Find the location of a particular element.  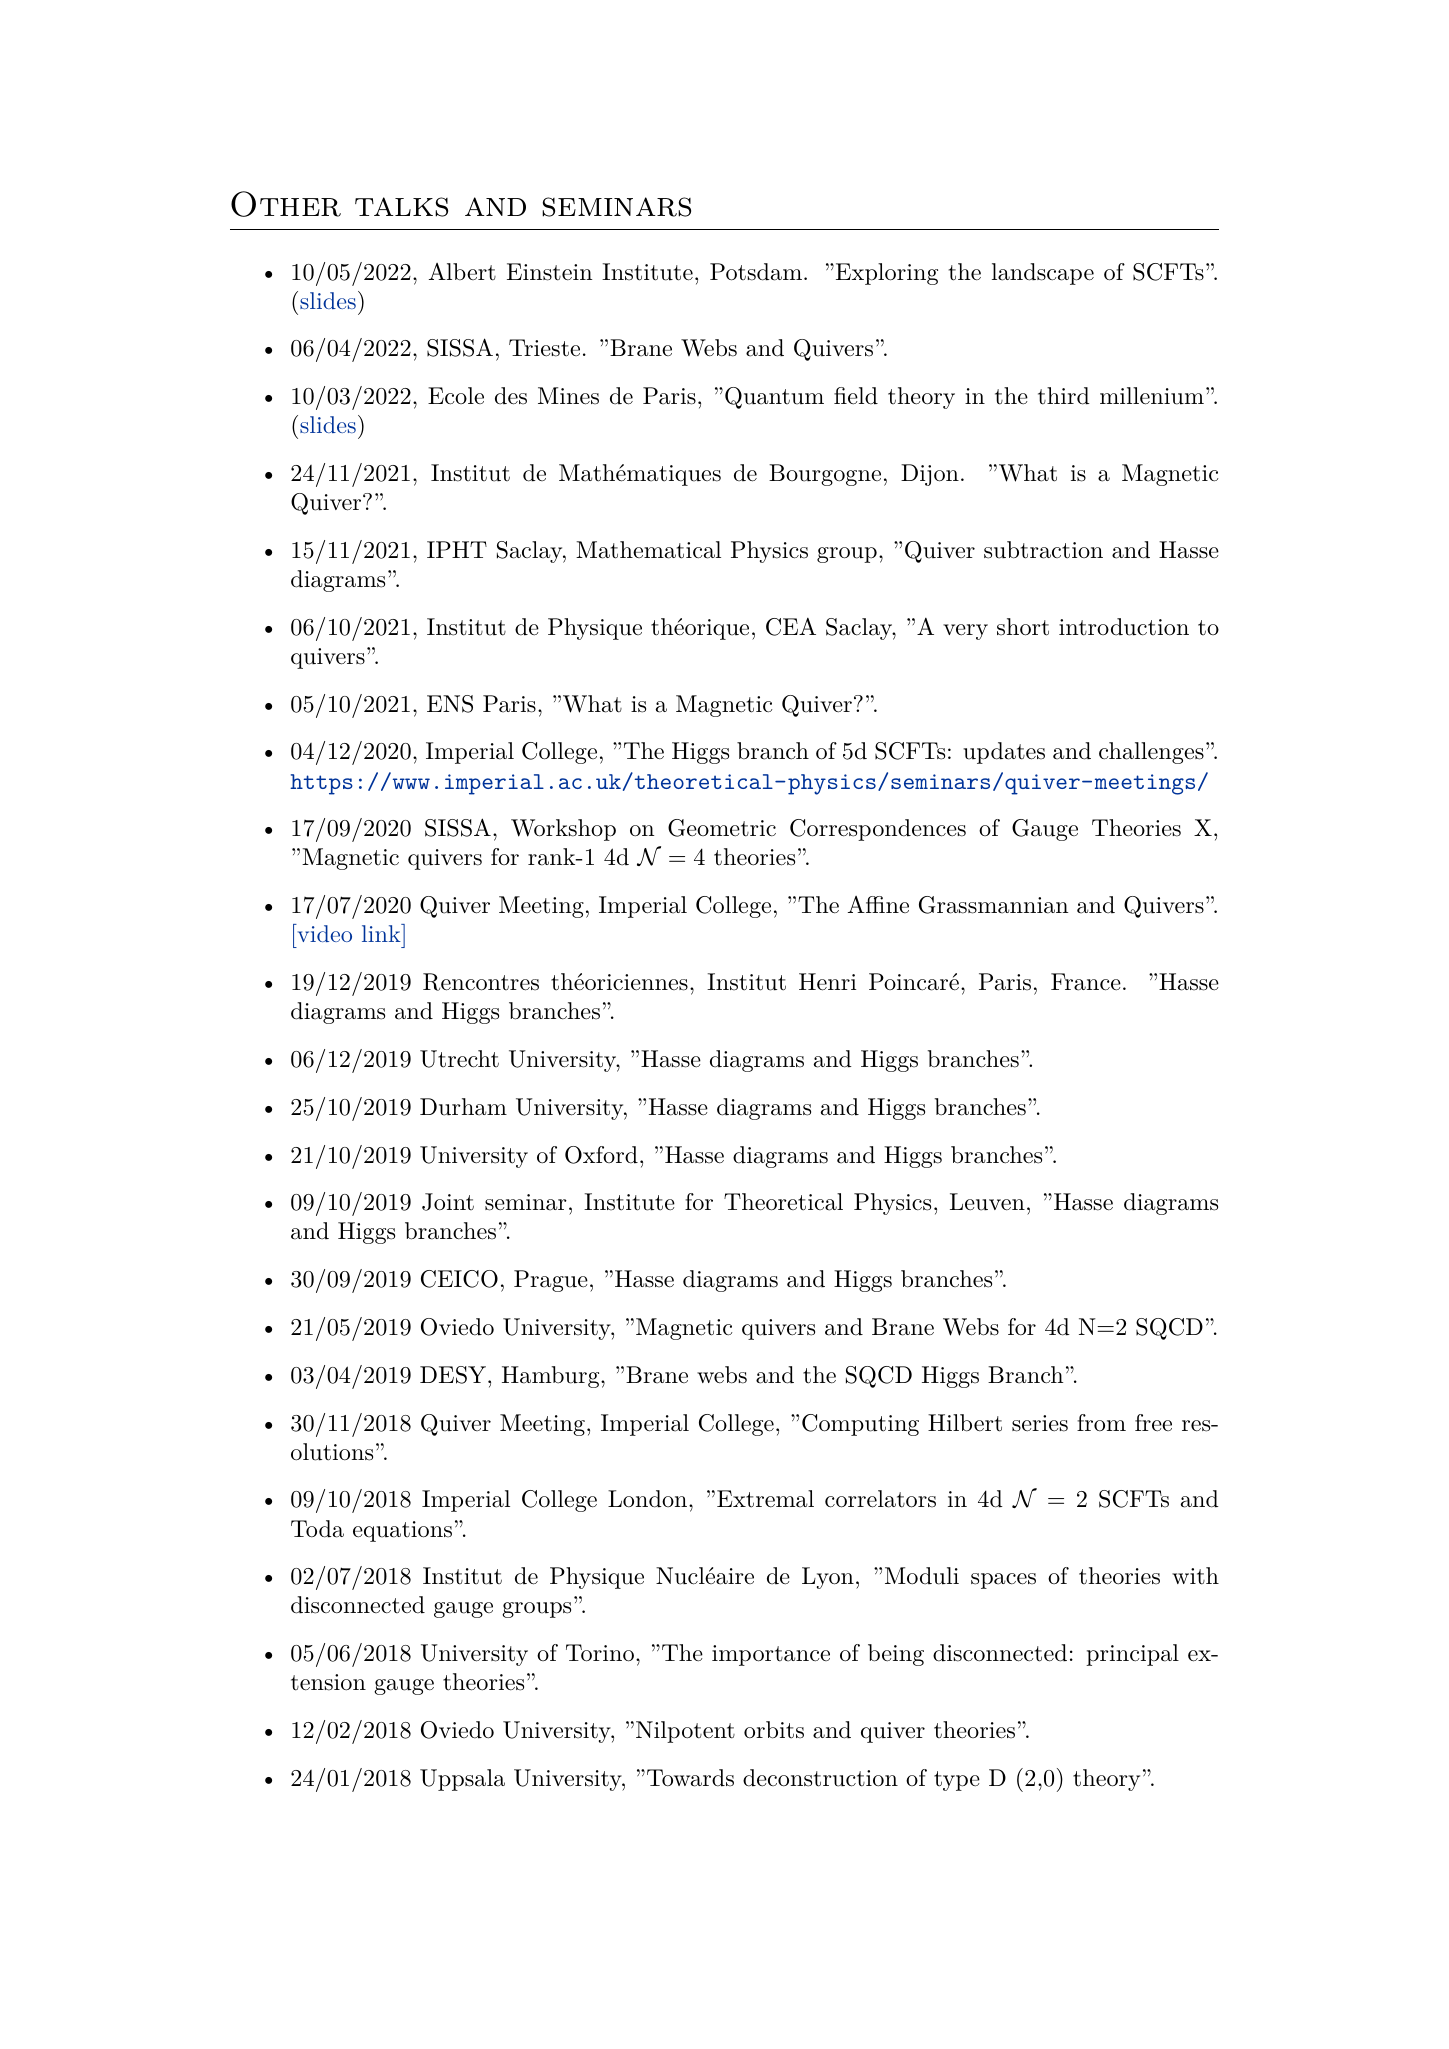

challenges is located at coordinates (1151, 753).
